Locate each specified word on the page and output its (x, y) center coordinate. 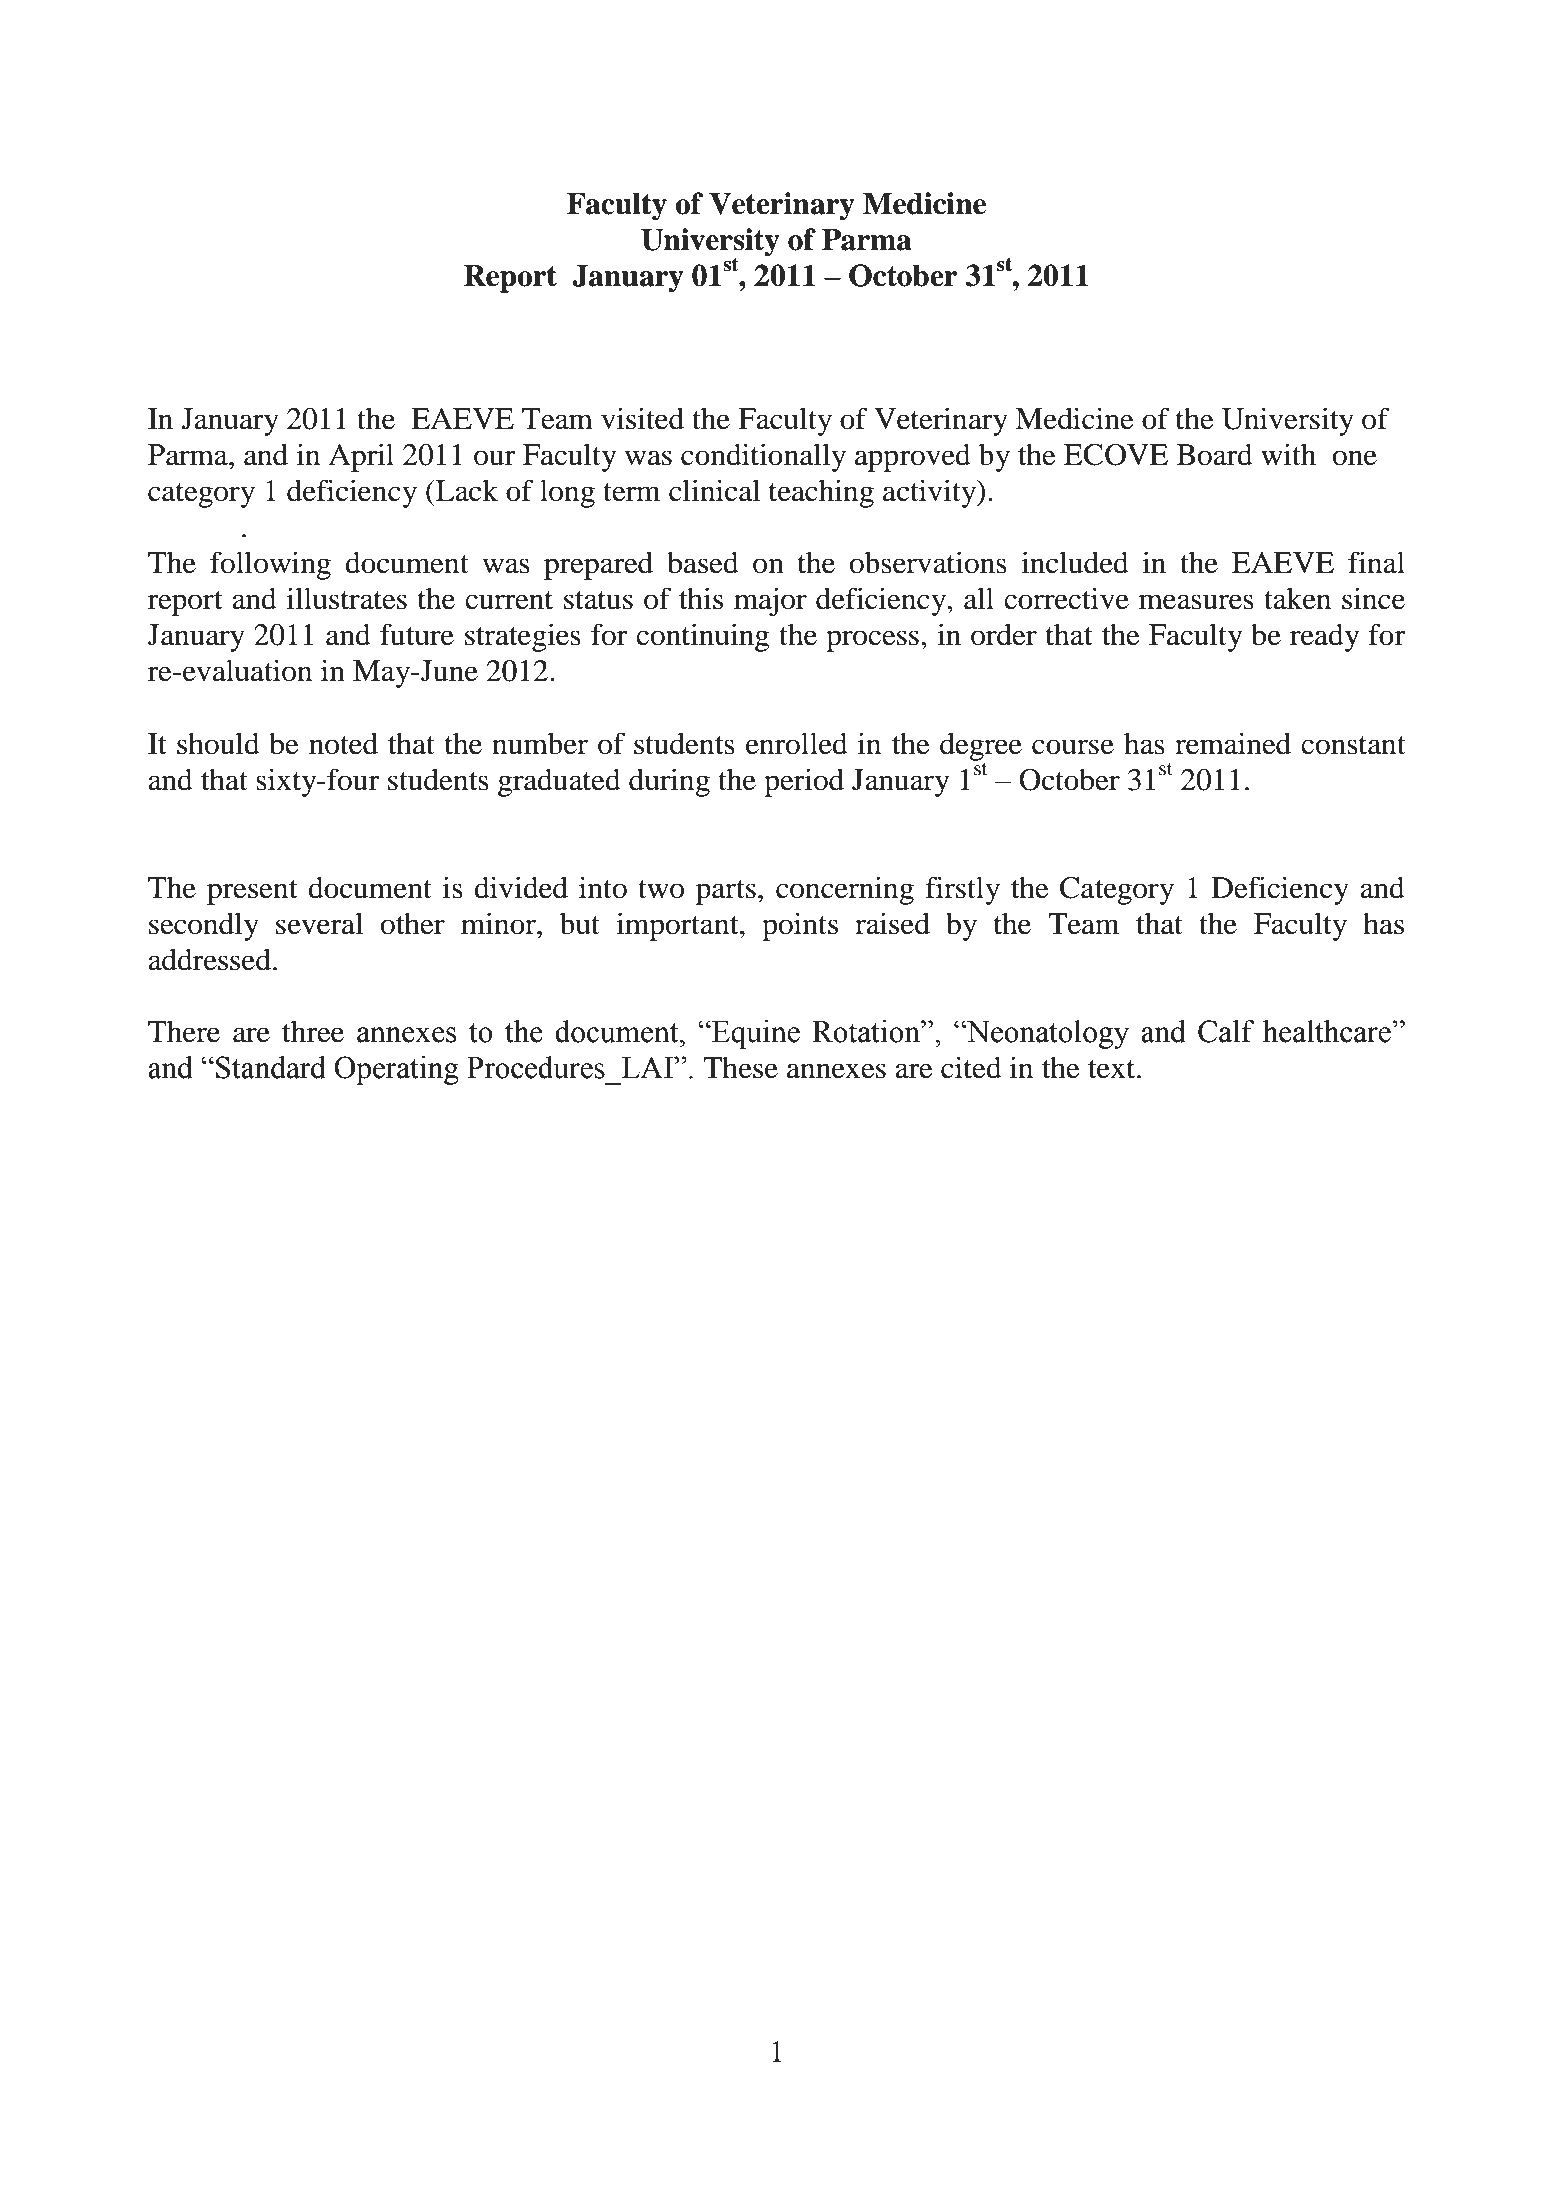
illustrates (347, 598)
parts (726, 892)
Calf (1226, 1031)
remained (1233, 743)
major (770, 601)
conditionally (763, 457)
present (252, 892)
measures (1196, 602)
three (313, 1031)
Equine (755, 1034)
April (361, 457)
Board (1215, 454)
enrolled (797, 743)
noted (343, 743)
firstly (963, 890)
